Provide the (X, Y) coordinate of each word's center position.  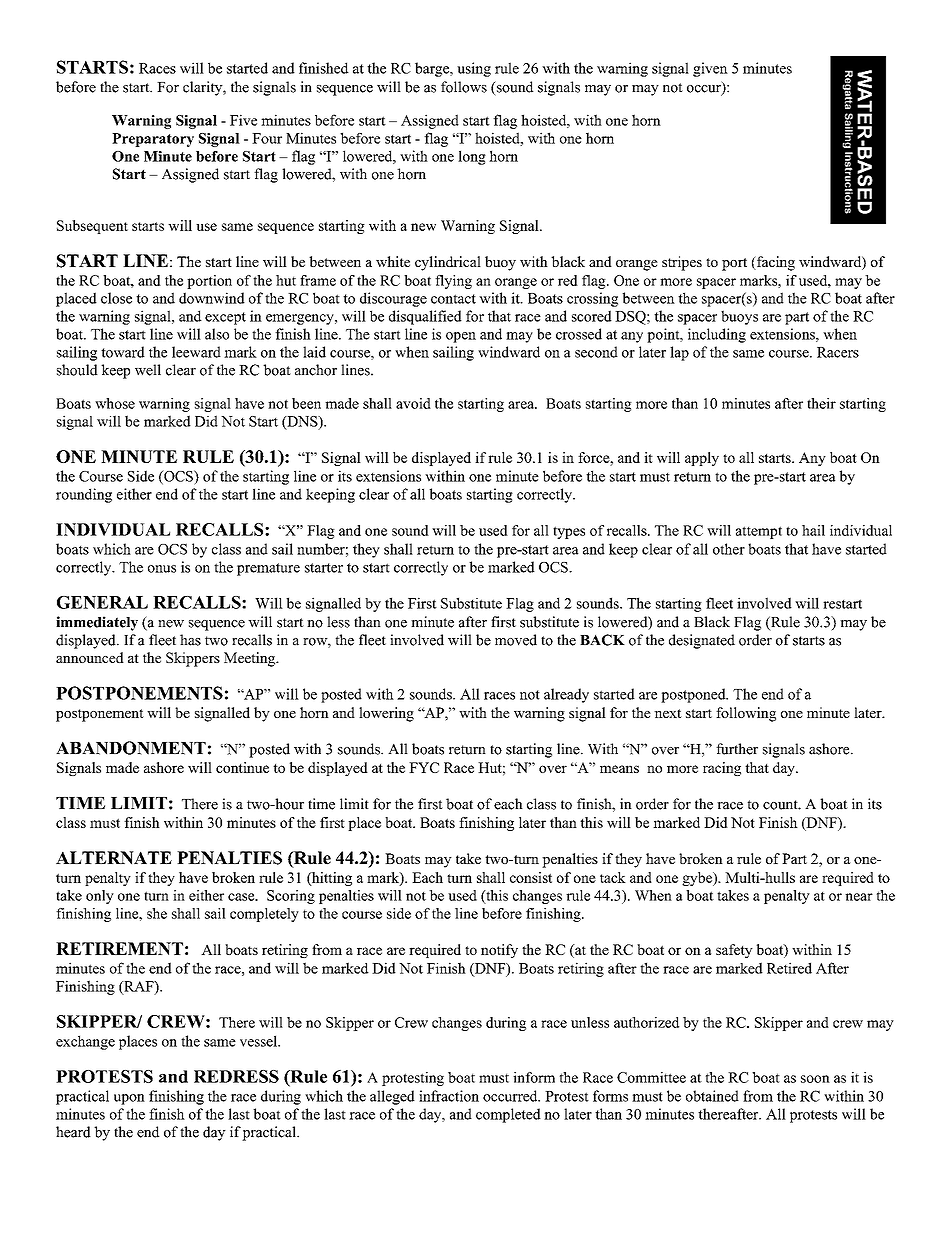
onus (162, 569)
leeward (196, 352)
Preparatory (153, 140)
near (859, 897)
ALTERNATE (114, 858)
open (461, 337)
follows (464, 87)
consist (531, 877)
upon (129, 1099)
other (729, 549)
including (717, 335)
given (710, 69)
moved (516, 640)
